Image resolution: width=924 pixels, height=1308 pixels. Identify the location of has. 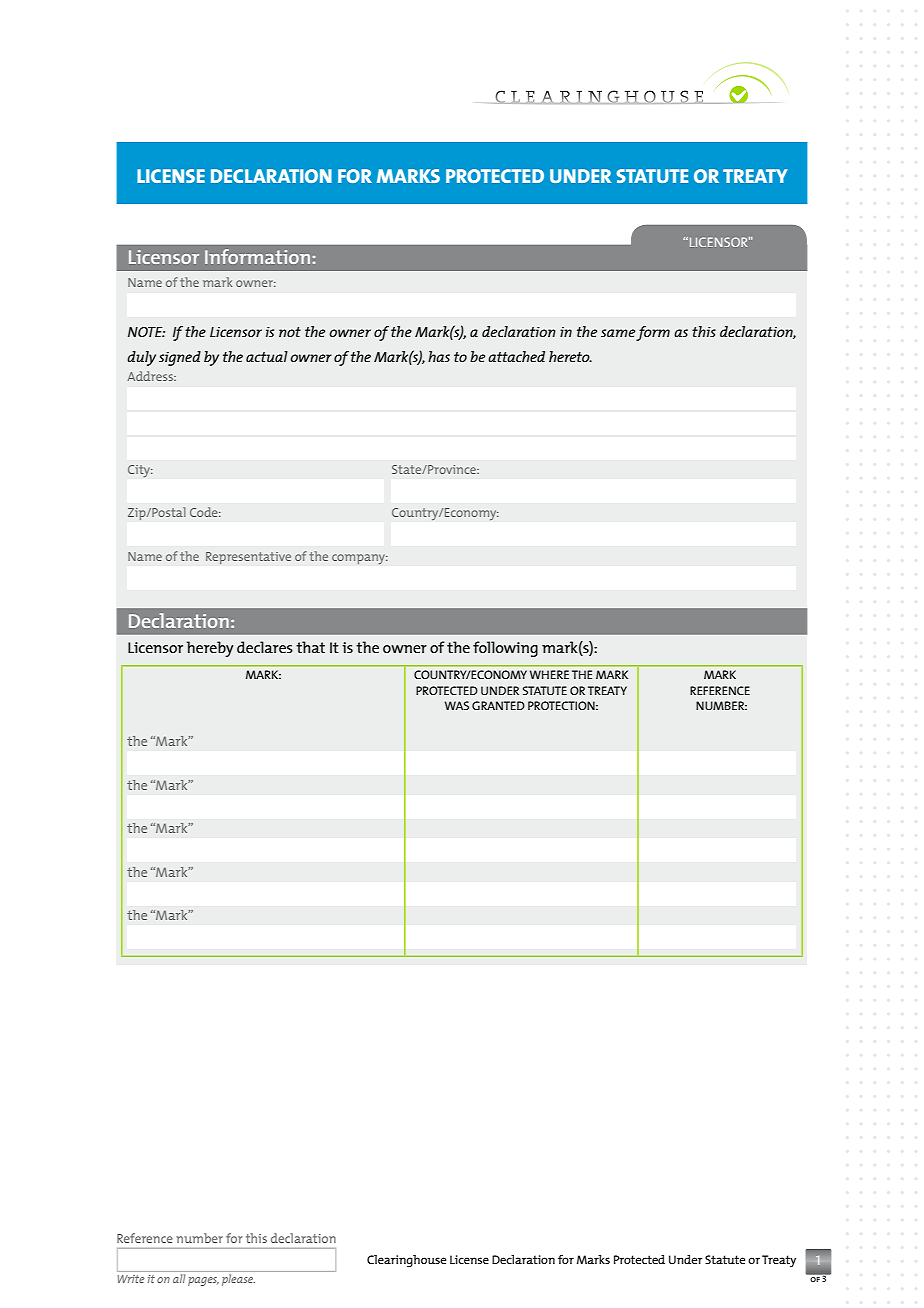
(439, 356).
